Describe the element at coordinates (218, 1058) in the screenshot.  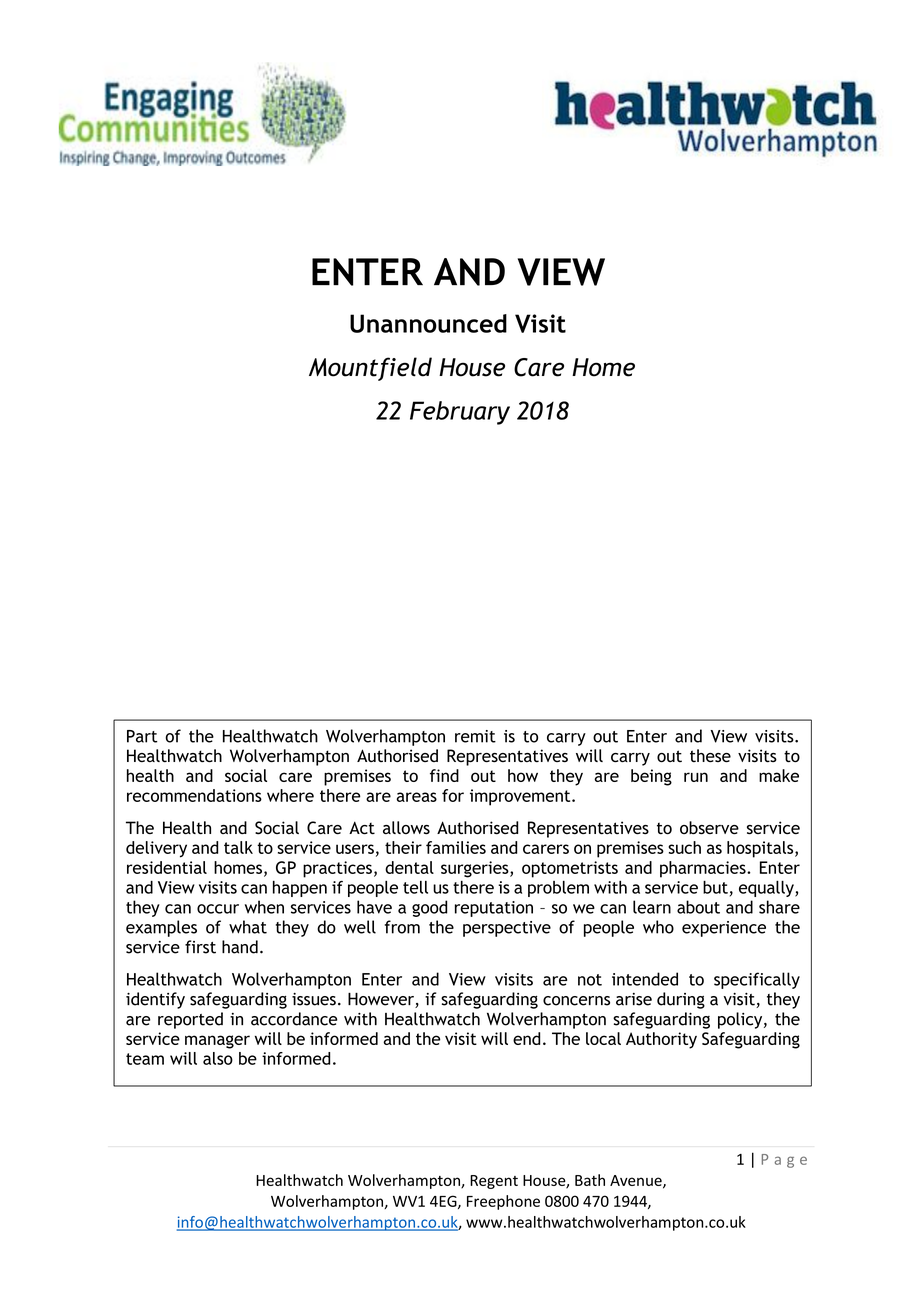
I see `also` at that location.
